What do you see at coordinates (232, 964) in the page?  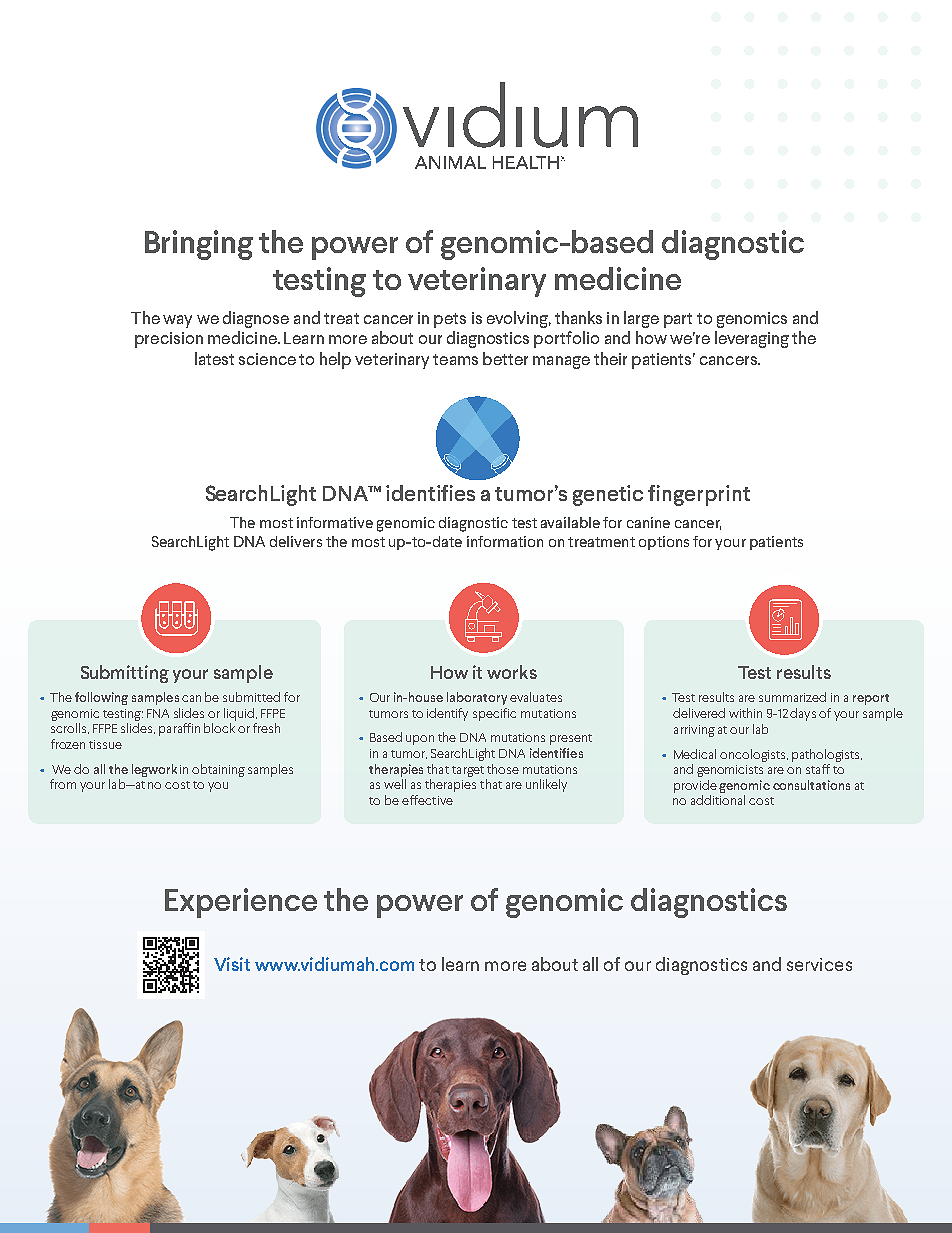 I see `Visit` at bounding box center [232, 964].
